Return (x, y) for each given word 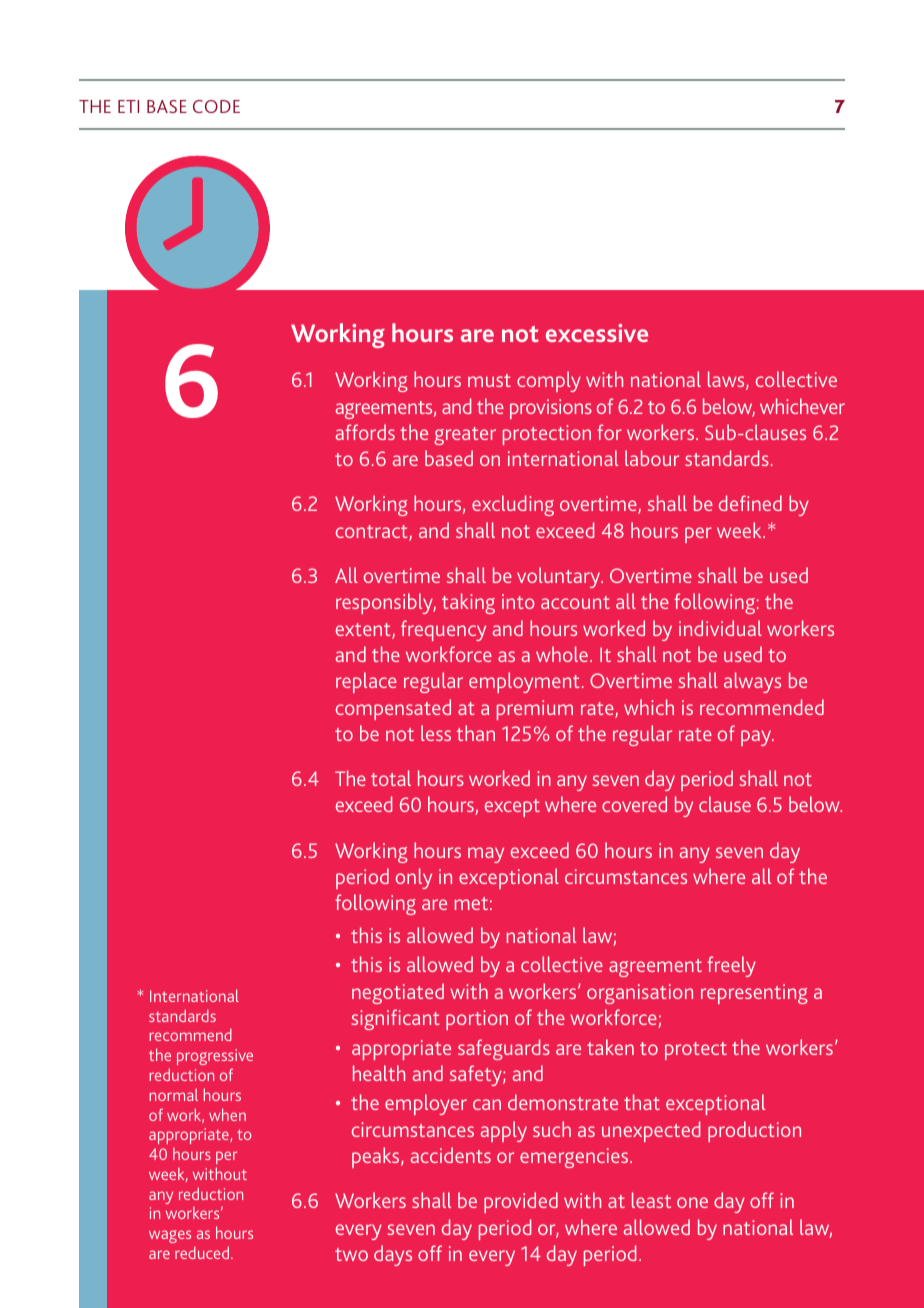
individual (720, 628)
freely (731, 966)
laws (727, 380)
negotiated (398, 993)
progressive (215, 1057)
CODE (216, 106)
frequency (443, 630)
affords (365, 432)
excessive (597, 333)
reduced (202, 1252)
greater (465, 436)
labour (652, 458)
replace (366, 682)
